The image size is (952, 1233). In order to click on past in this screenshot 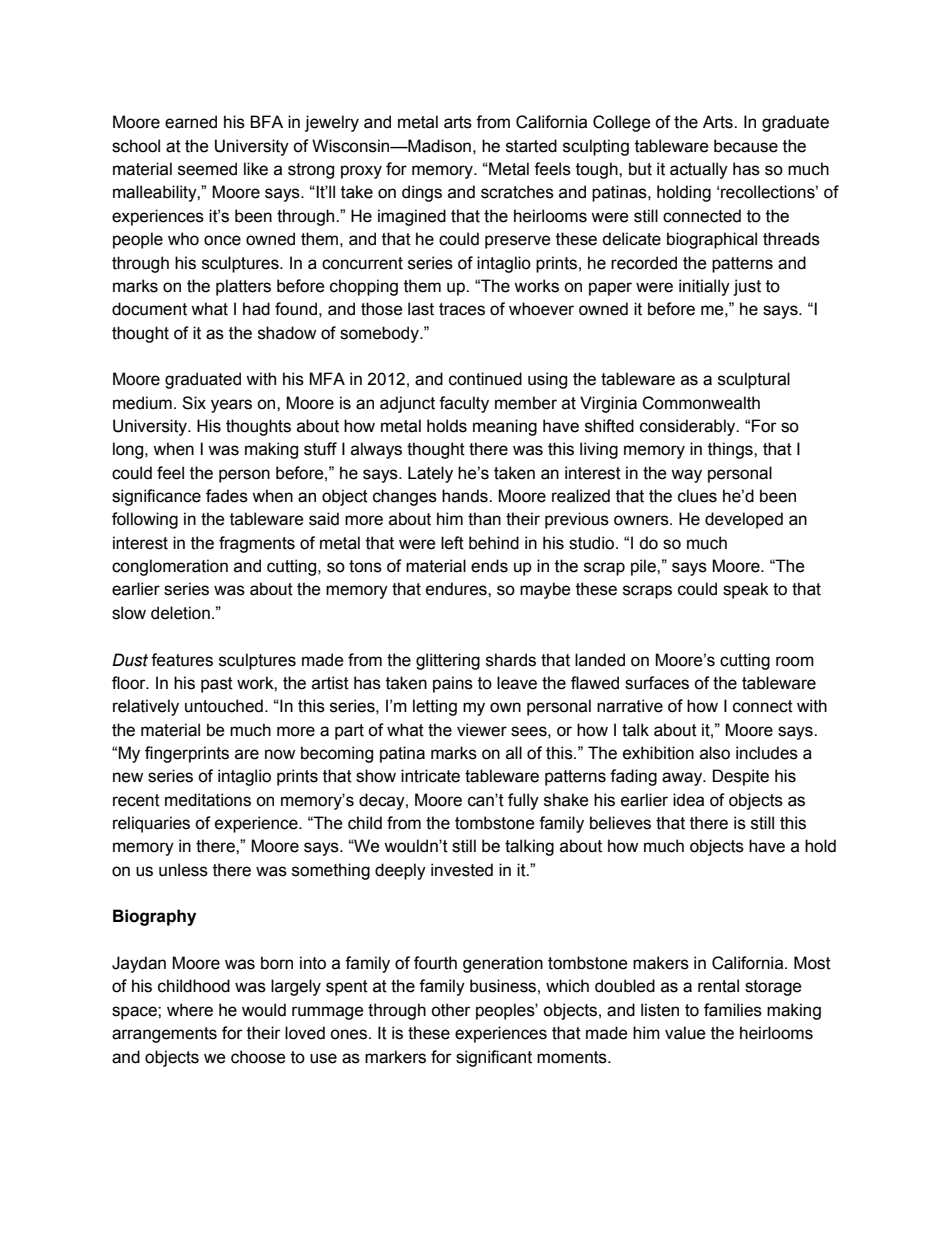, I will do `click(217, 685)`.
